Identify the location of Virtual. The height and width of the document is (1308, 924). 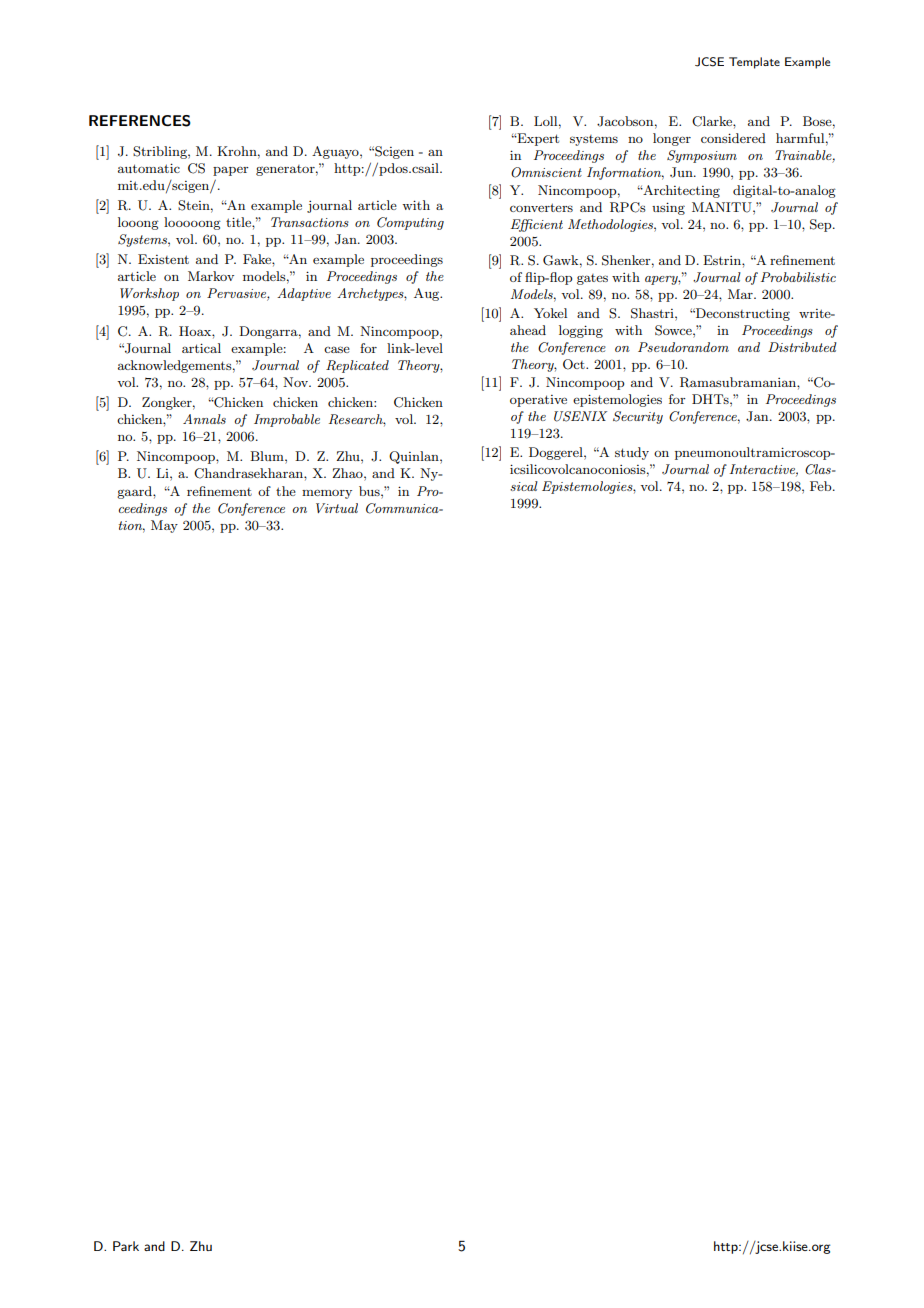
(337, 508).
